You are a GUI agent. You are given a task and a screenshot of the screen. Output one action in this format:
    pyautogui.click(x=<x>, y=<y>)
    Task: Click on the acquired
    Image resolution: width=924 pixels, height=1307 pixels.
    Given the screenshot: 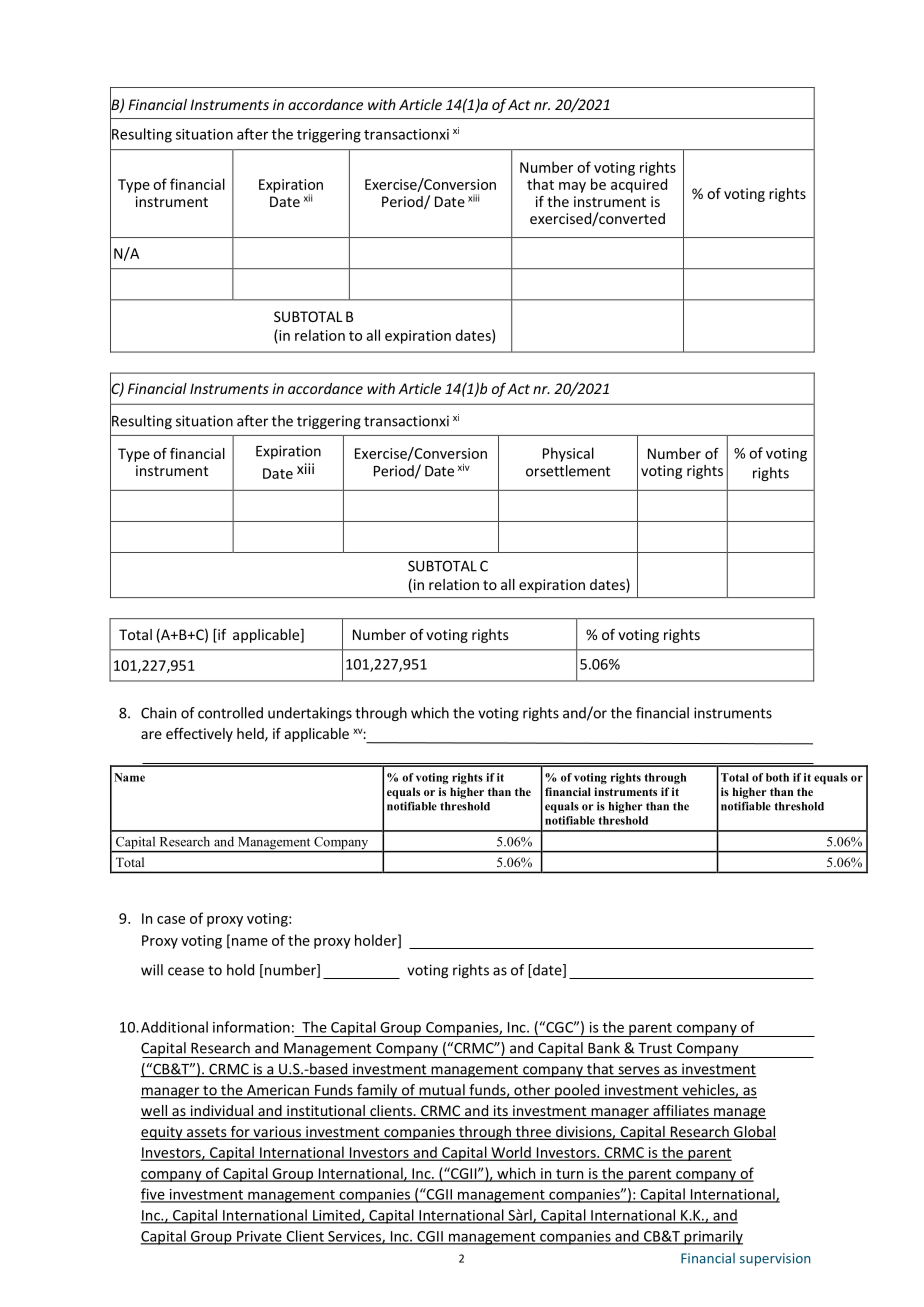 What is the action you would take?
    pyautogui.click(x=639, y=185)
